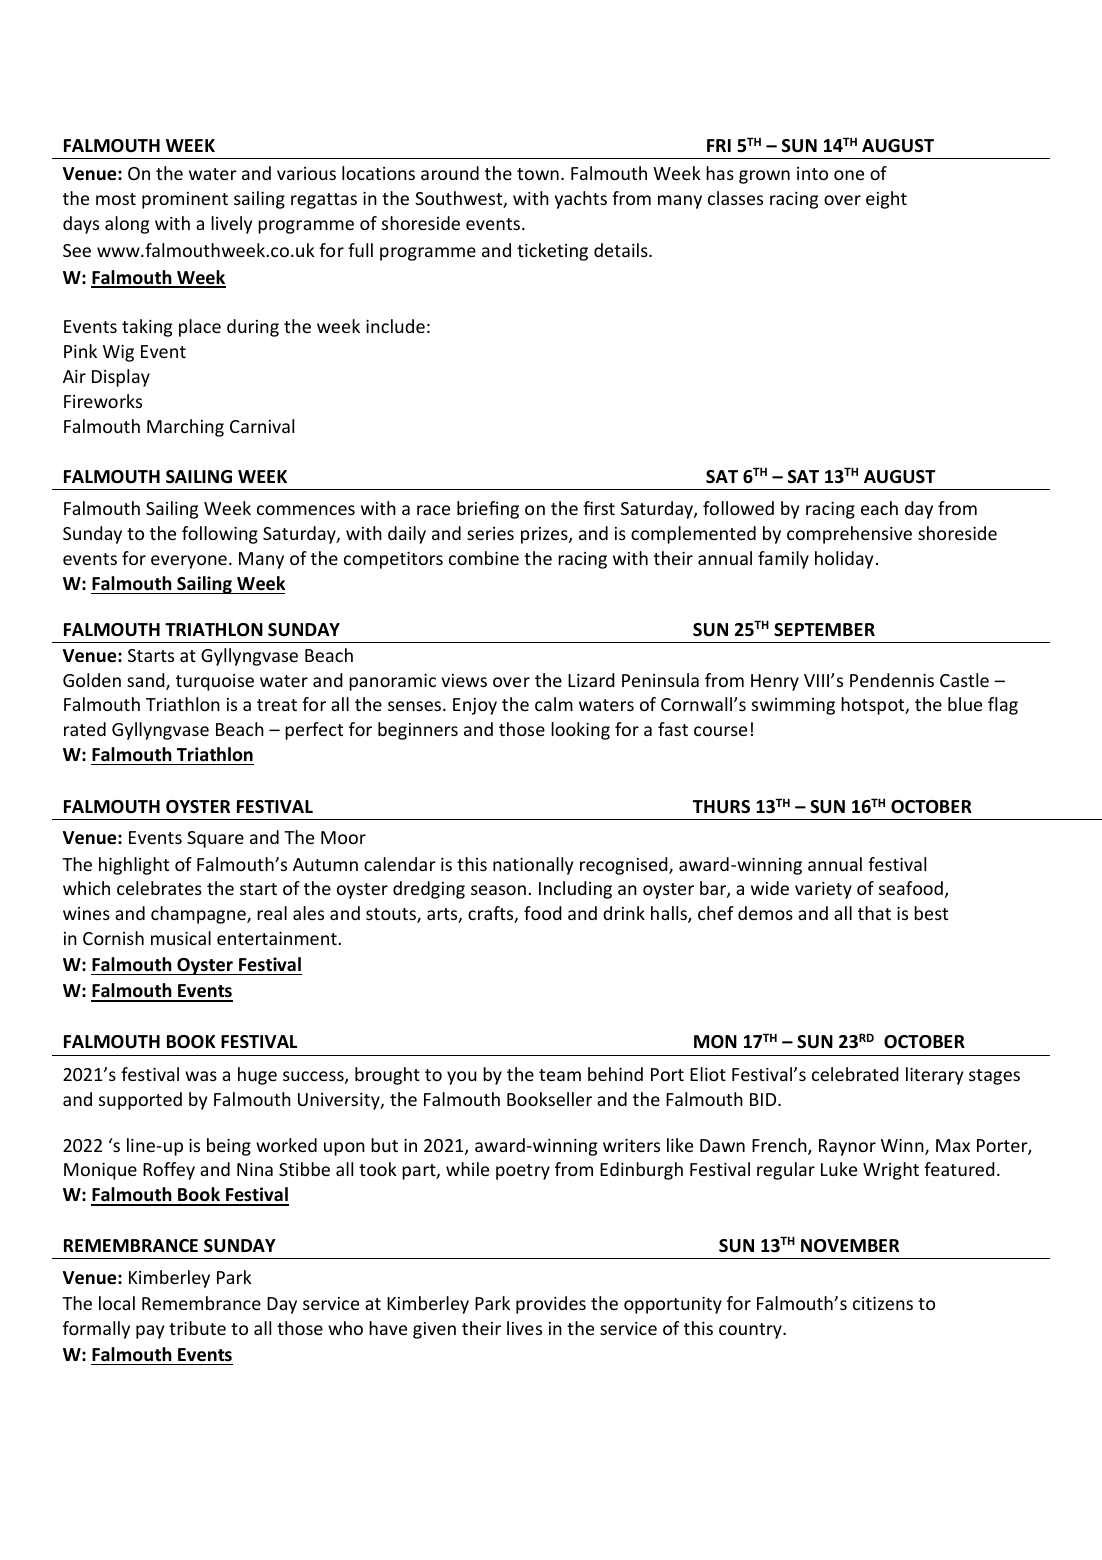  Describe the element at coordinates (844, 560) in the screenshot. I see `holiday` at that location.
